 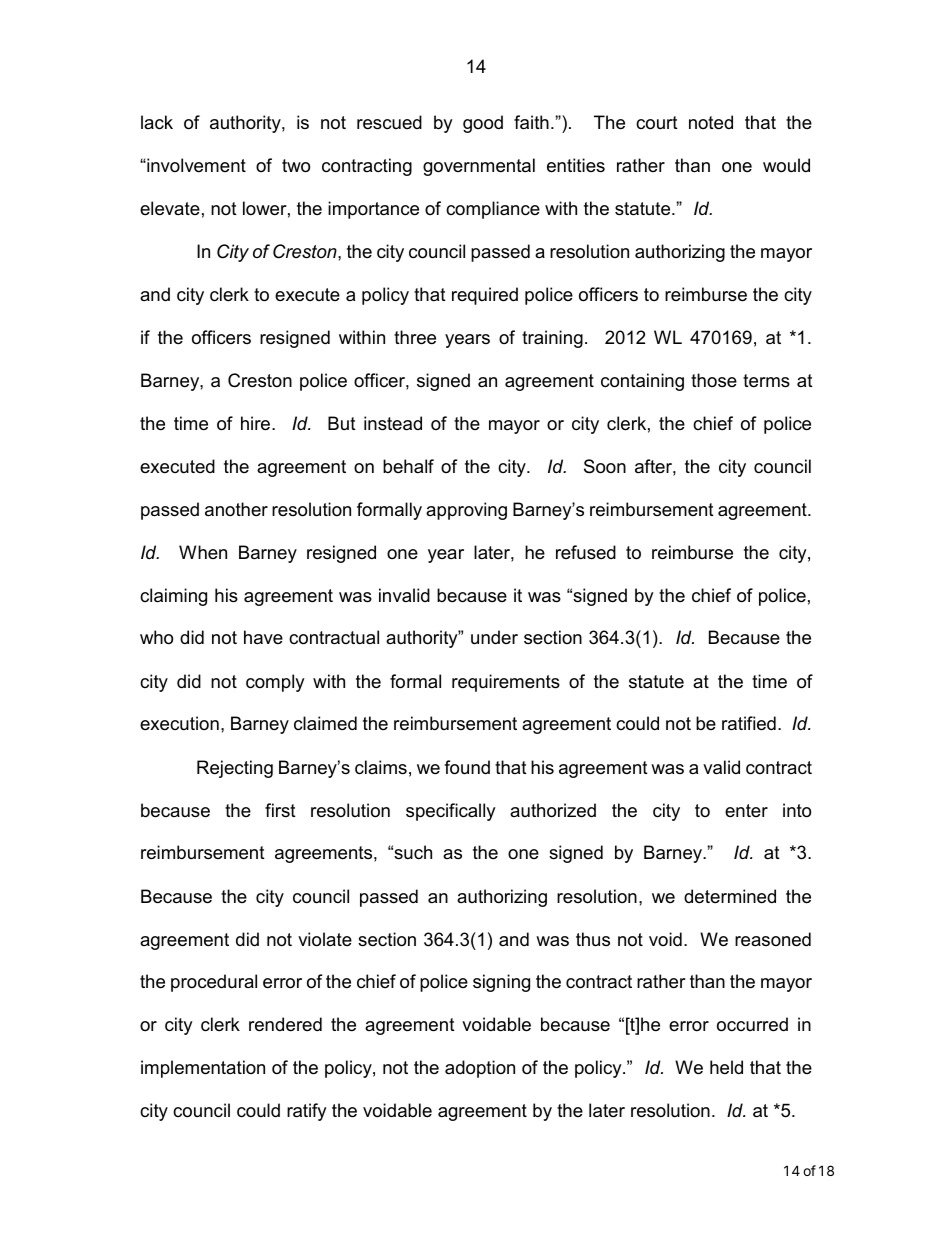 What do you see at coordinates (711, 122) in the screenshot?
I see `noted` at bounding box center [711, 122].
